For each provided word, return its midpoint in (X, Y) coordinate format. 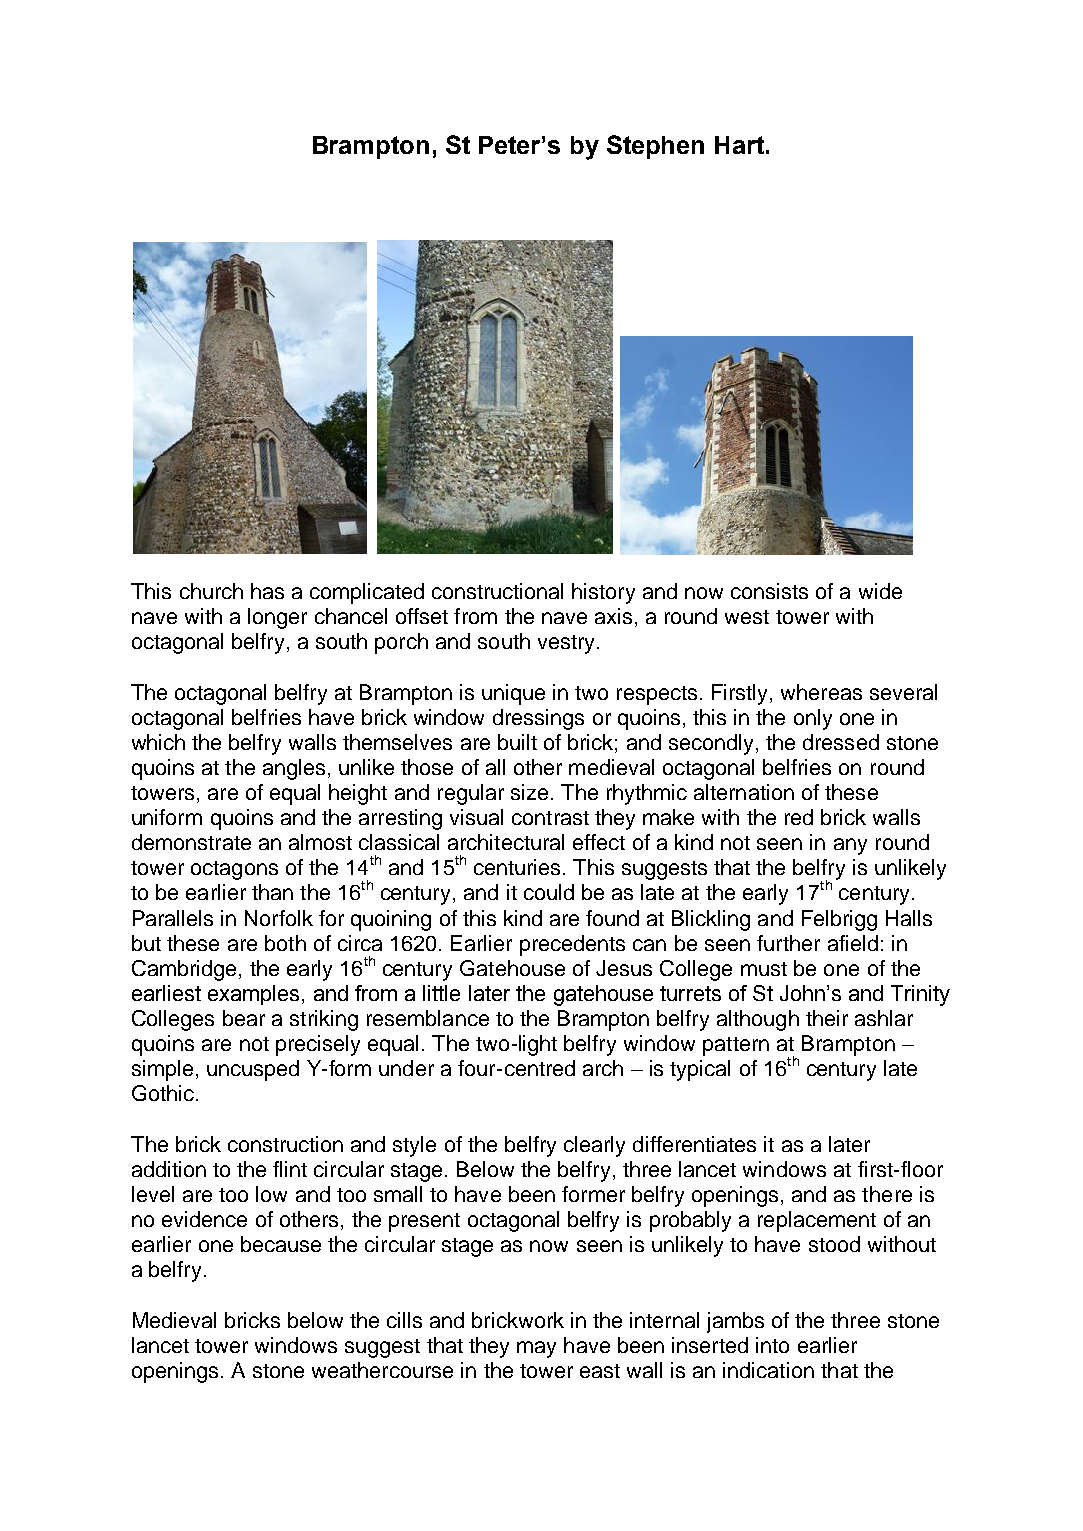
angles (294, 769)
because (281, 1244)
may (536, 1349)
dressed (841, 742)
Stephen (655, 147)
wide (880, 591)
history (603, 593)
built (517, 742)
